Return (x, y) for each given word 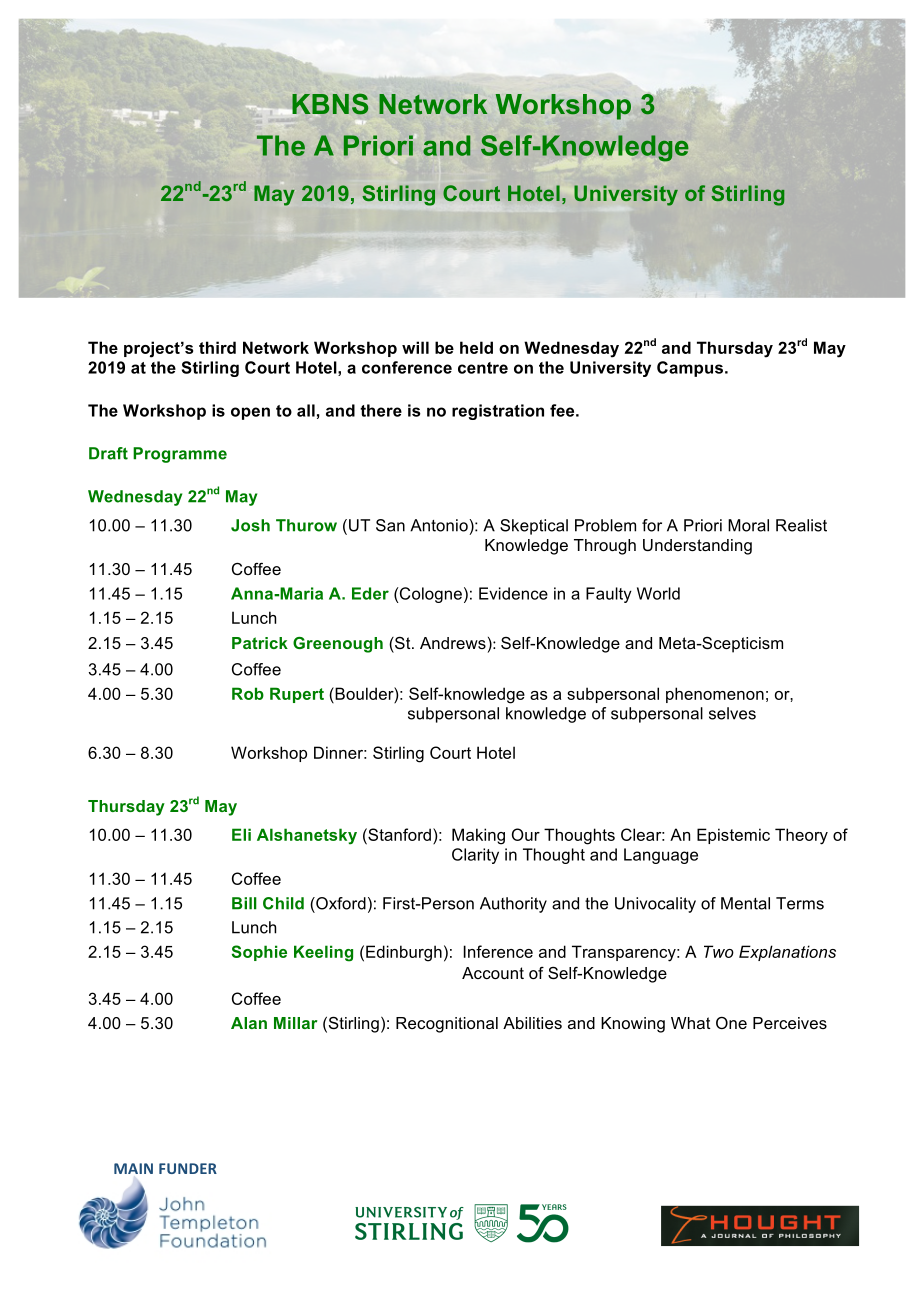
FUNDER (188, 1168)
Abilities (532, 1023)
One (731, 1023)
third (217, 347)
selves (732, 713)
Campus (690, 369)
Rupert (297, 695)
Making (478, 836)
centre (483, 368)
